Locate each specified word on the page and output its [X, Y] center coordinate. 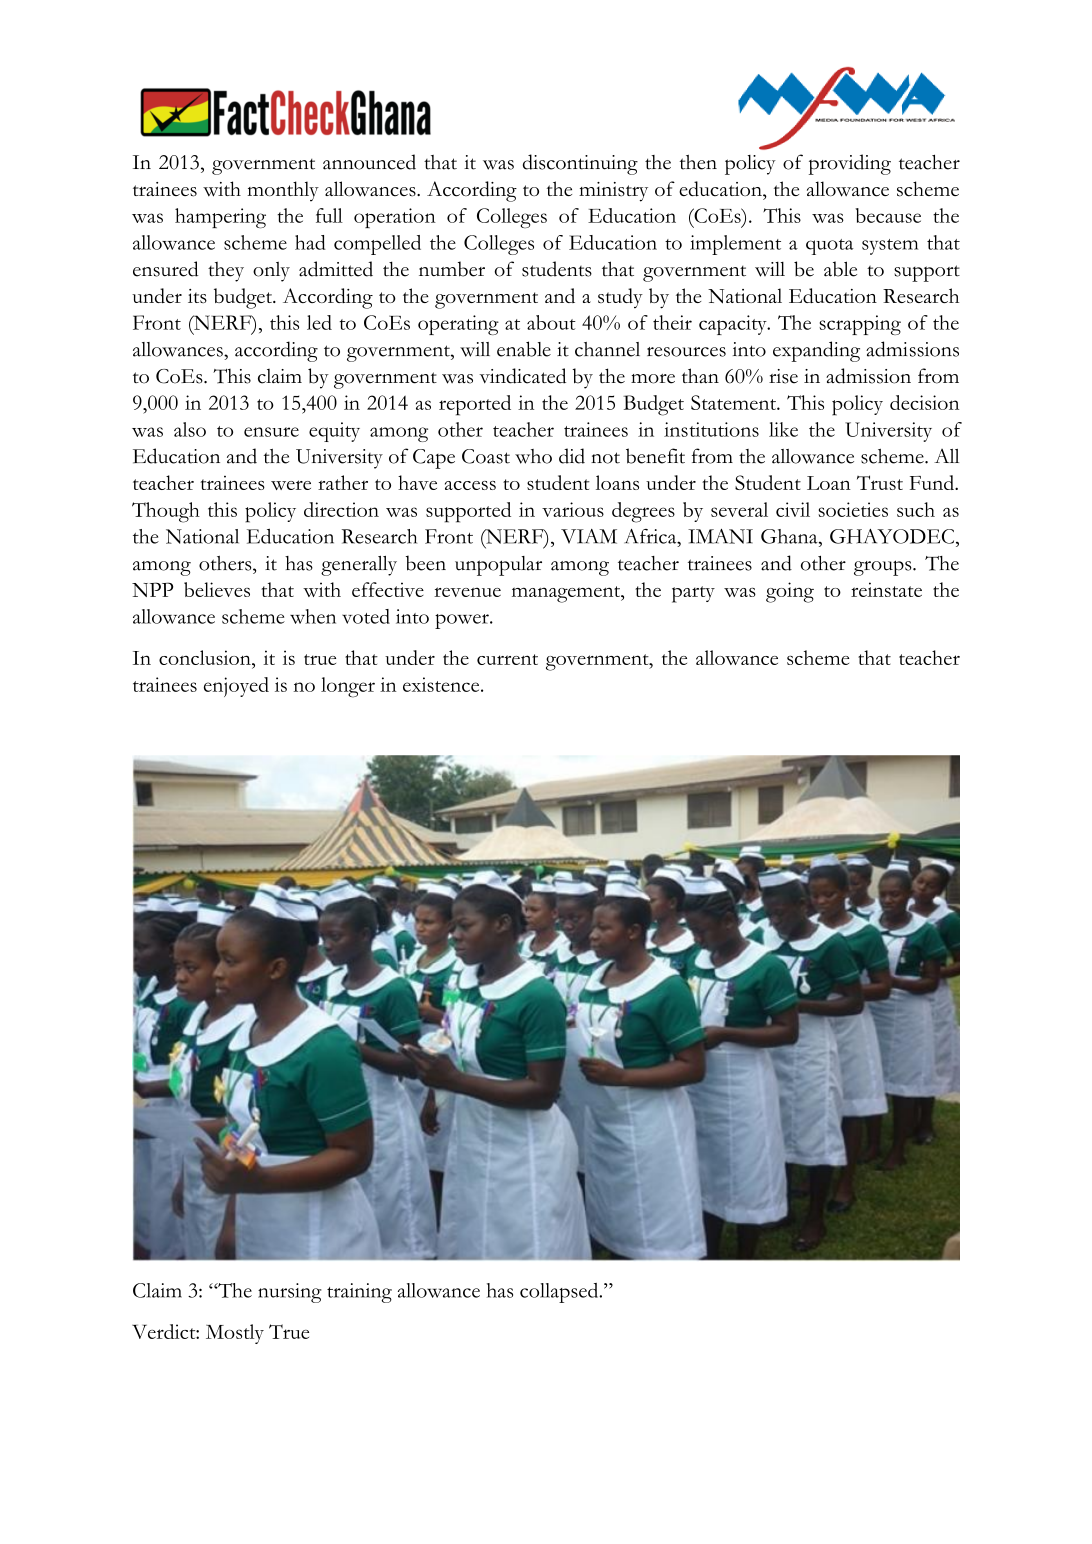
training [359, 1293]
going [790, 592]
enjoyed [236, 687]
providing [850, 164]
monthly [283, 191]
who [533, 456]
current [507, 659]
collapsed [560, 1293]
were [291, 485]
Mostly [235, 1334]
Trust [880, 482]
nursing [289, 1293]
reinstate [886, 589]
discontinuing [580, 164]
